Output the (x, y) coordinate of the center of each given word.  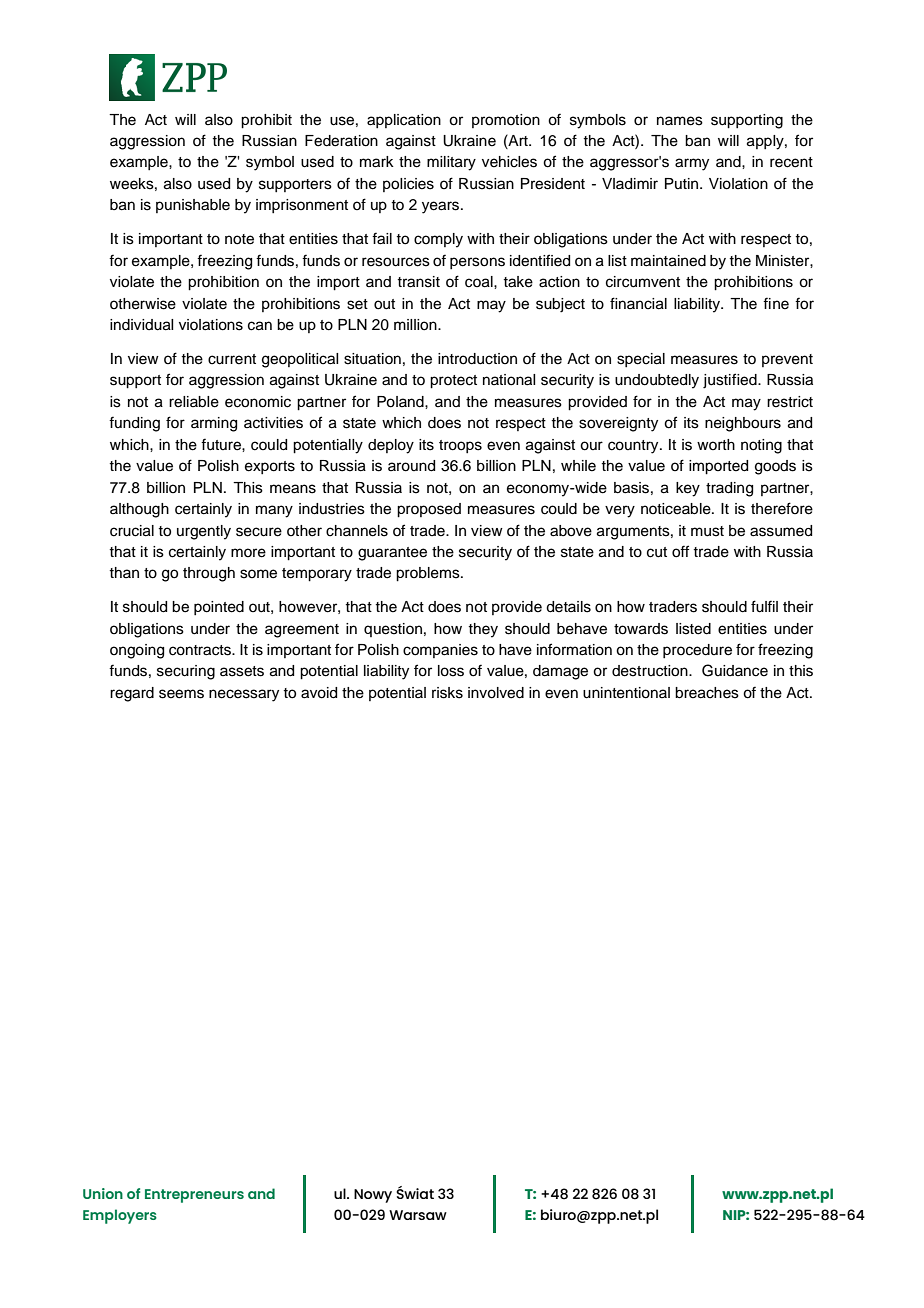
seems (181, 694)
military (451, 163)
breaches (707, 693)
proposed (429, 510)
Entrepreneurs (194, 1196)
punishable (193, 206)
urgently (204, 532)
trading (729, 489)
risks (447, 693)
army (692, 164)
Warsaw (418, 1215)
